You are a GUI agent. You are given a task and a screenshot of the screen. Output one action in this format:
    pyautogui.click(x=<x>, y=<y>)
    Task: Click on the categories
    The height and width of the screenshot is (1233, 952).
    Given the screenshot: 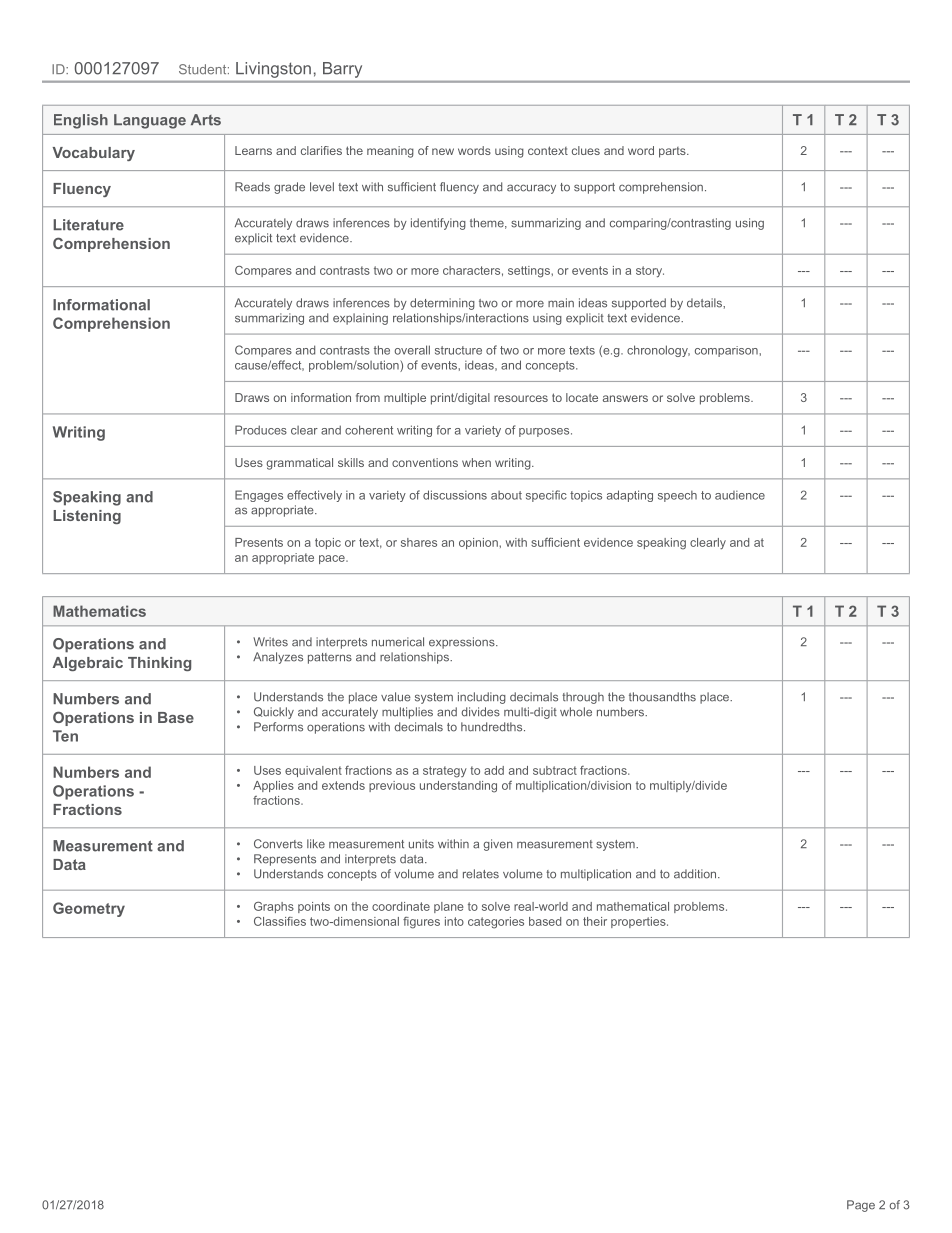 What is the action you would take?
    pyautogui.click(x=496, y=923)
